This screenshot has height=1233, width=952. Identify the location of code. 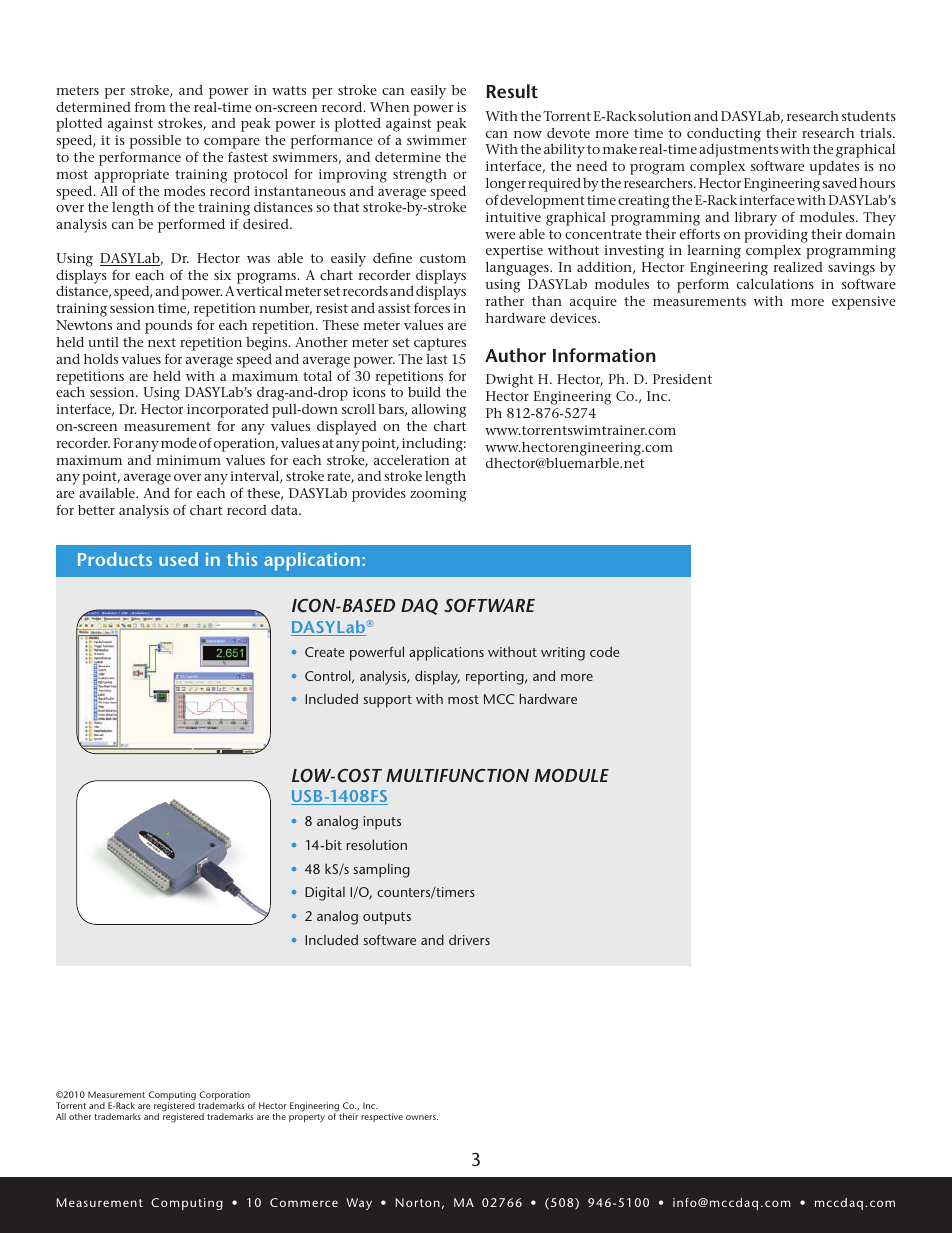
(605, 651).
